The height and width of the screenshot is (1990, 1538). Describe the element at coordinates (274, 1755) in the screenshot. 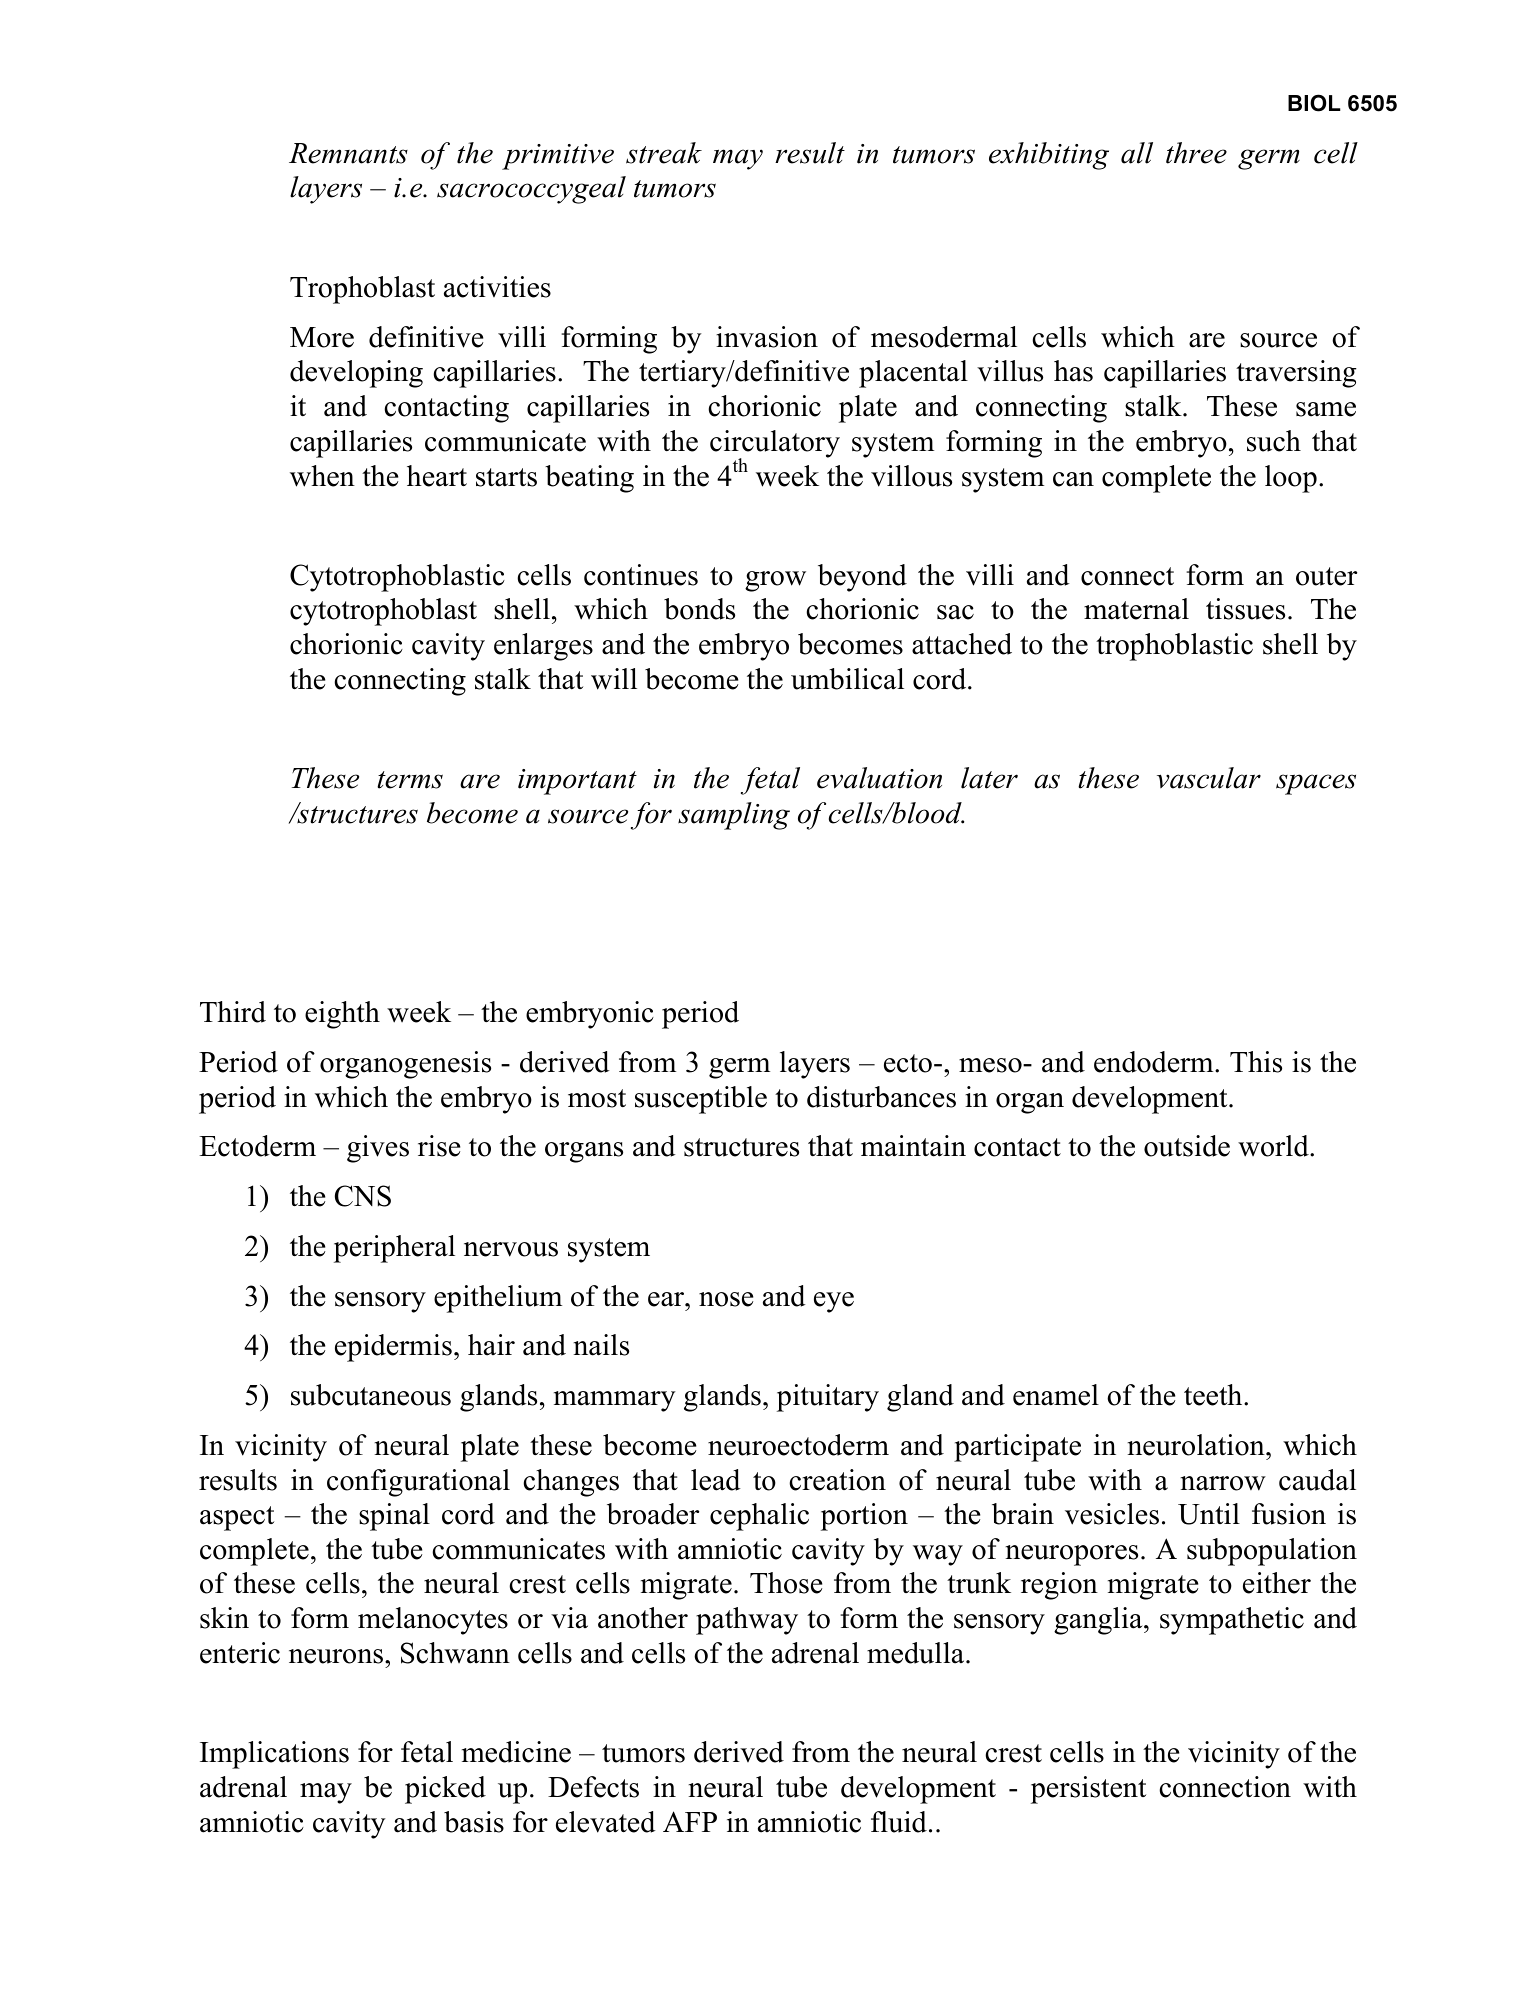

I see `Implications` at that location.
